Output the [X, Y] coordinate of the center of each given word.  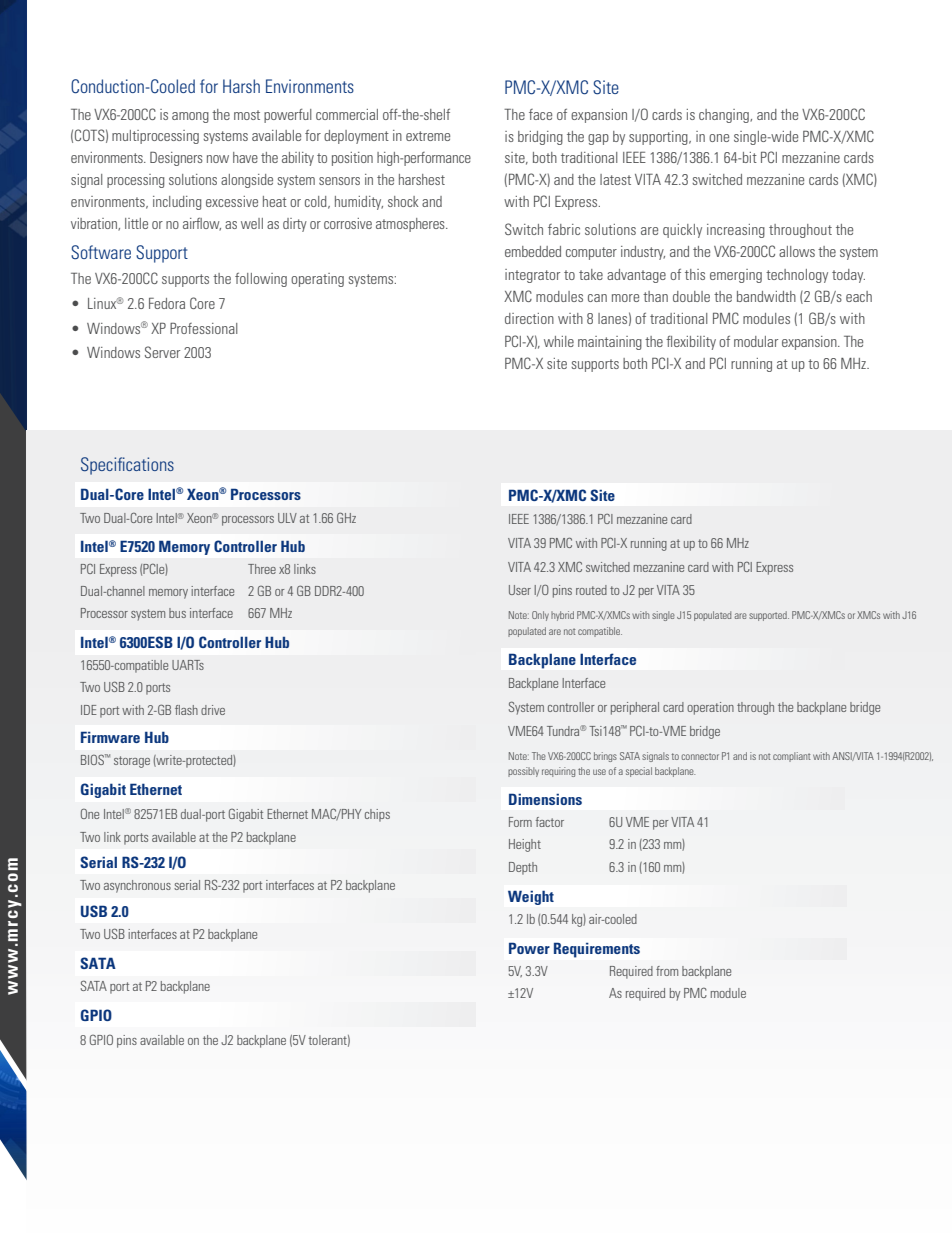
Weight [531, 898]
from [667, 971]
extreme [428, 136]
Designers [176, 159]
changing [725, 116]
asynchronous [137, 886]
